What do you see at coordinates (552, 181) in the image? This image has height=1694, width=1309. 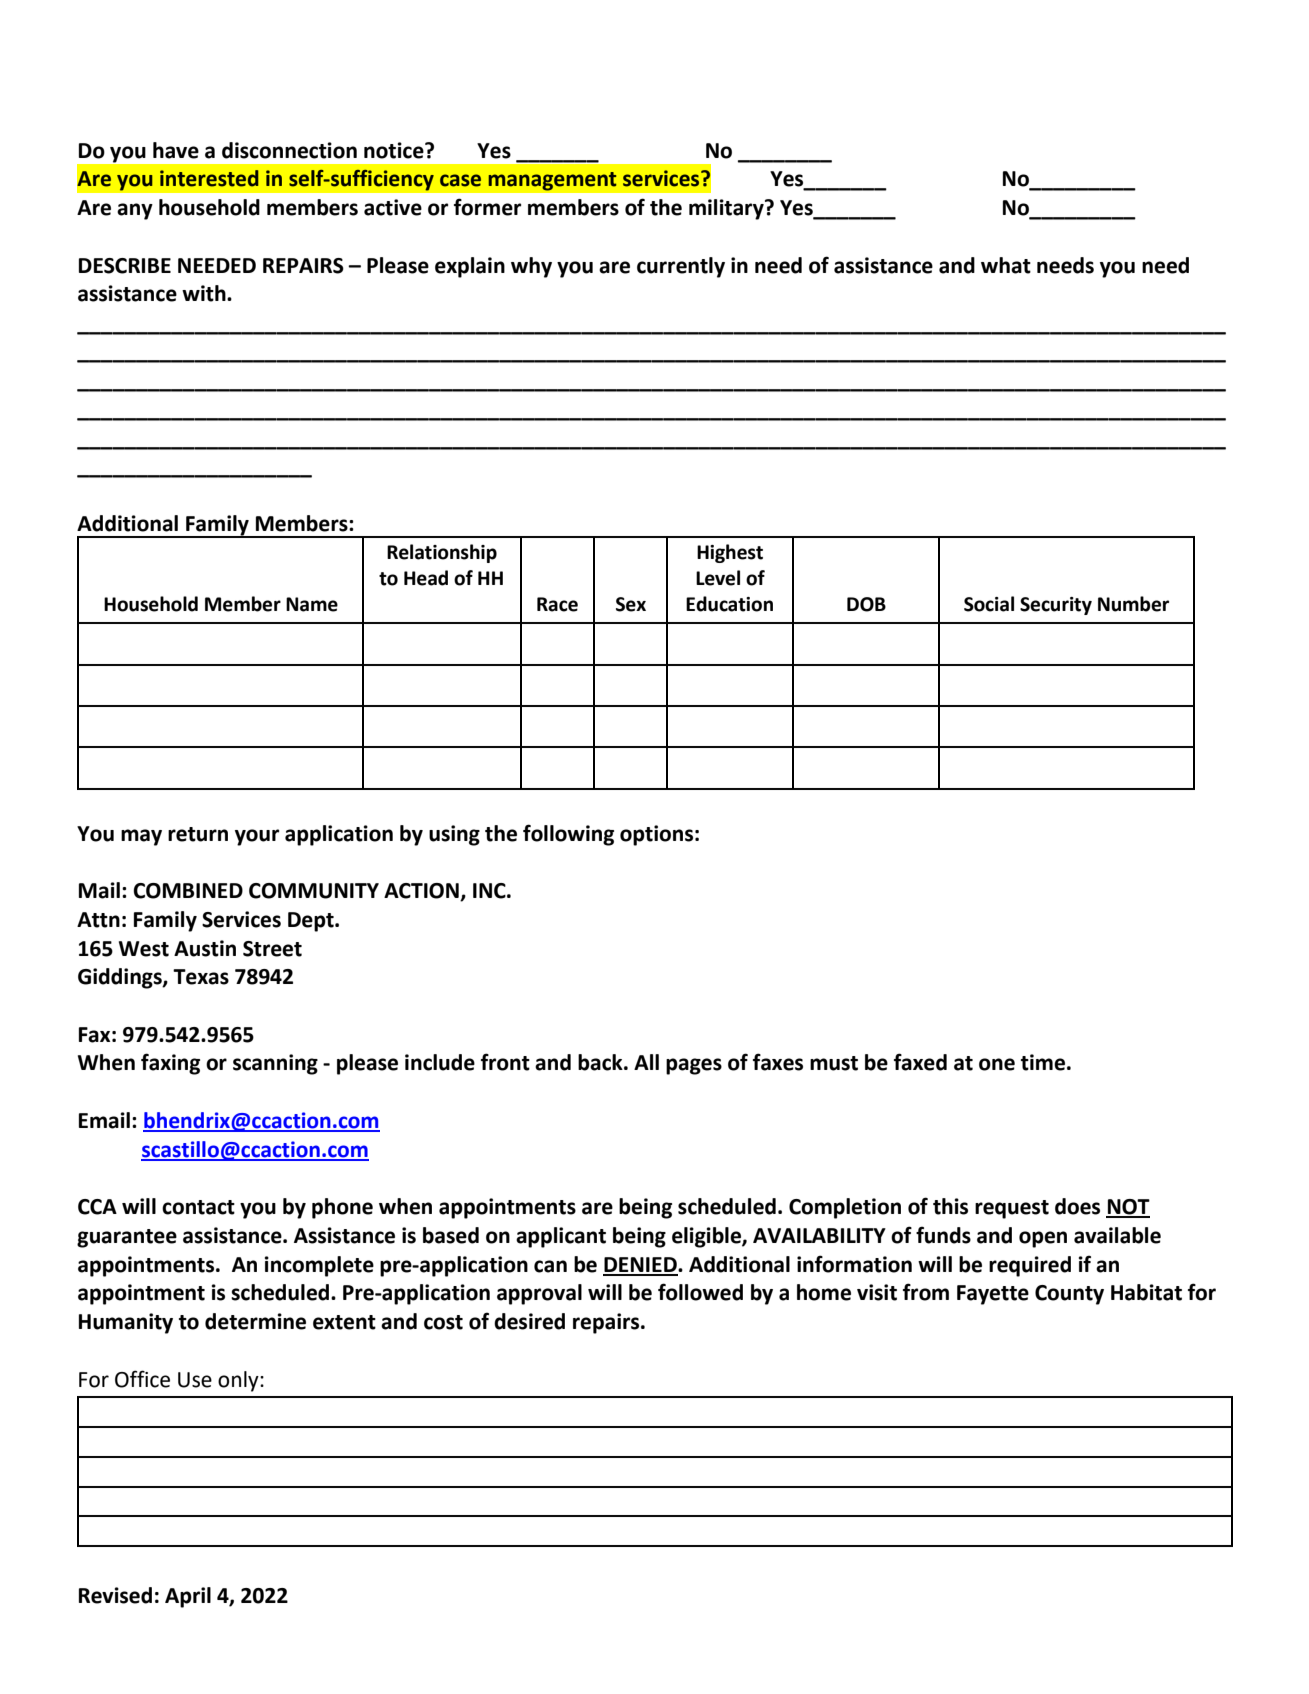 I see `management` at bounding box center [552, 181].
